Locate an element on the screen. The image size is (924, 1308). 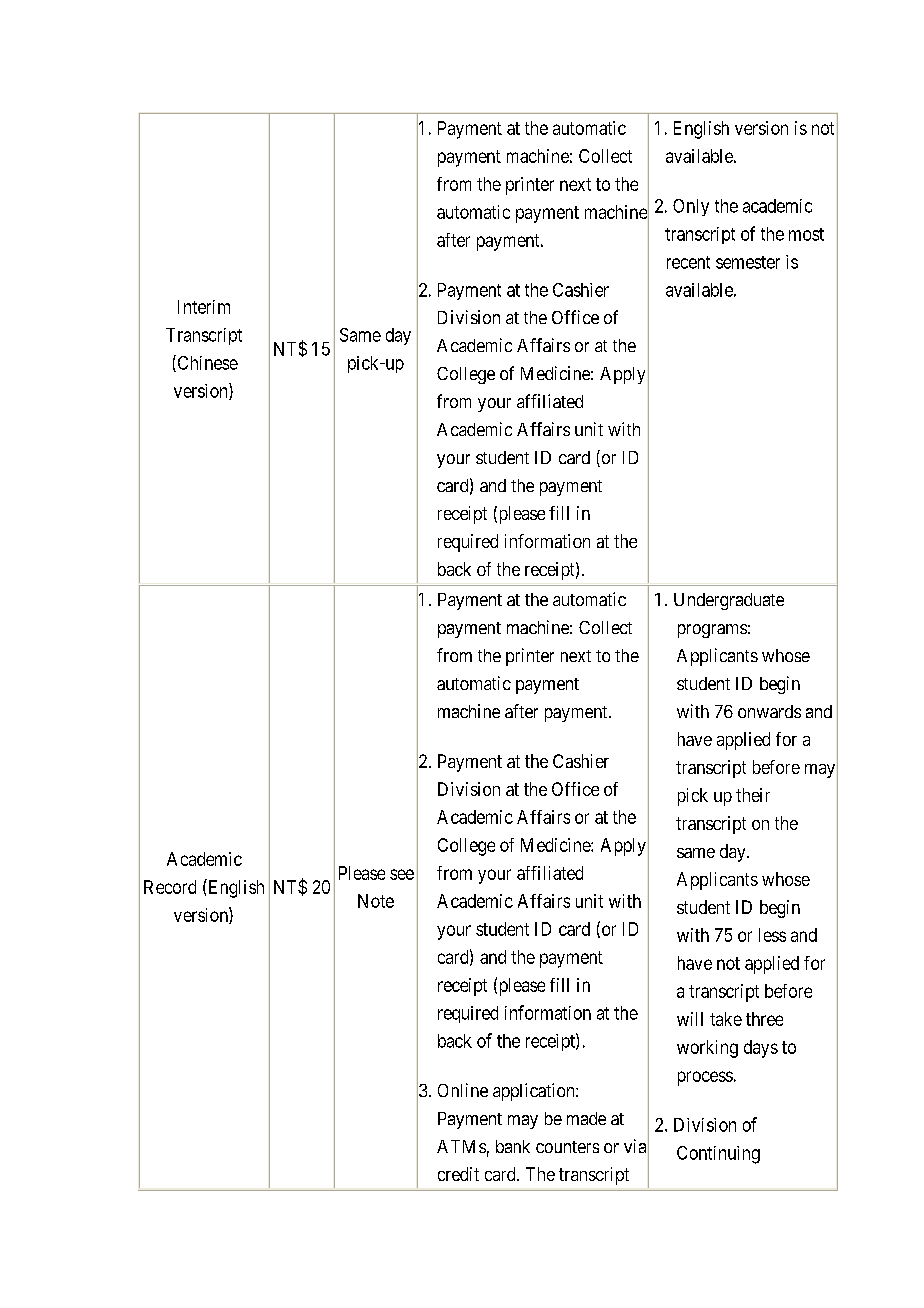
Record is located at coordinates (170, 887).
